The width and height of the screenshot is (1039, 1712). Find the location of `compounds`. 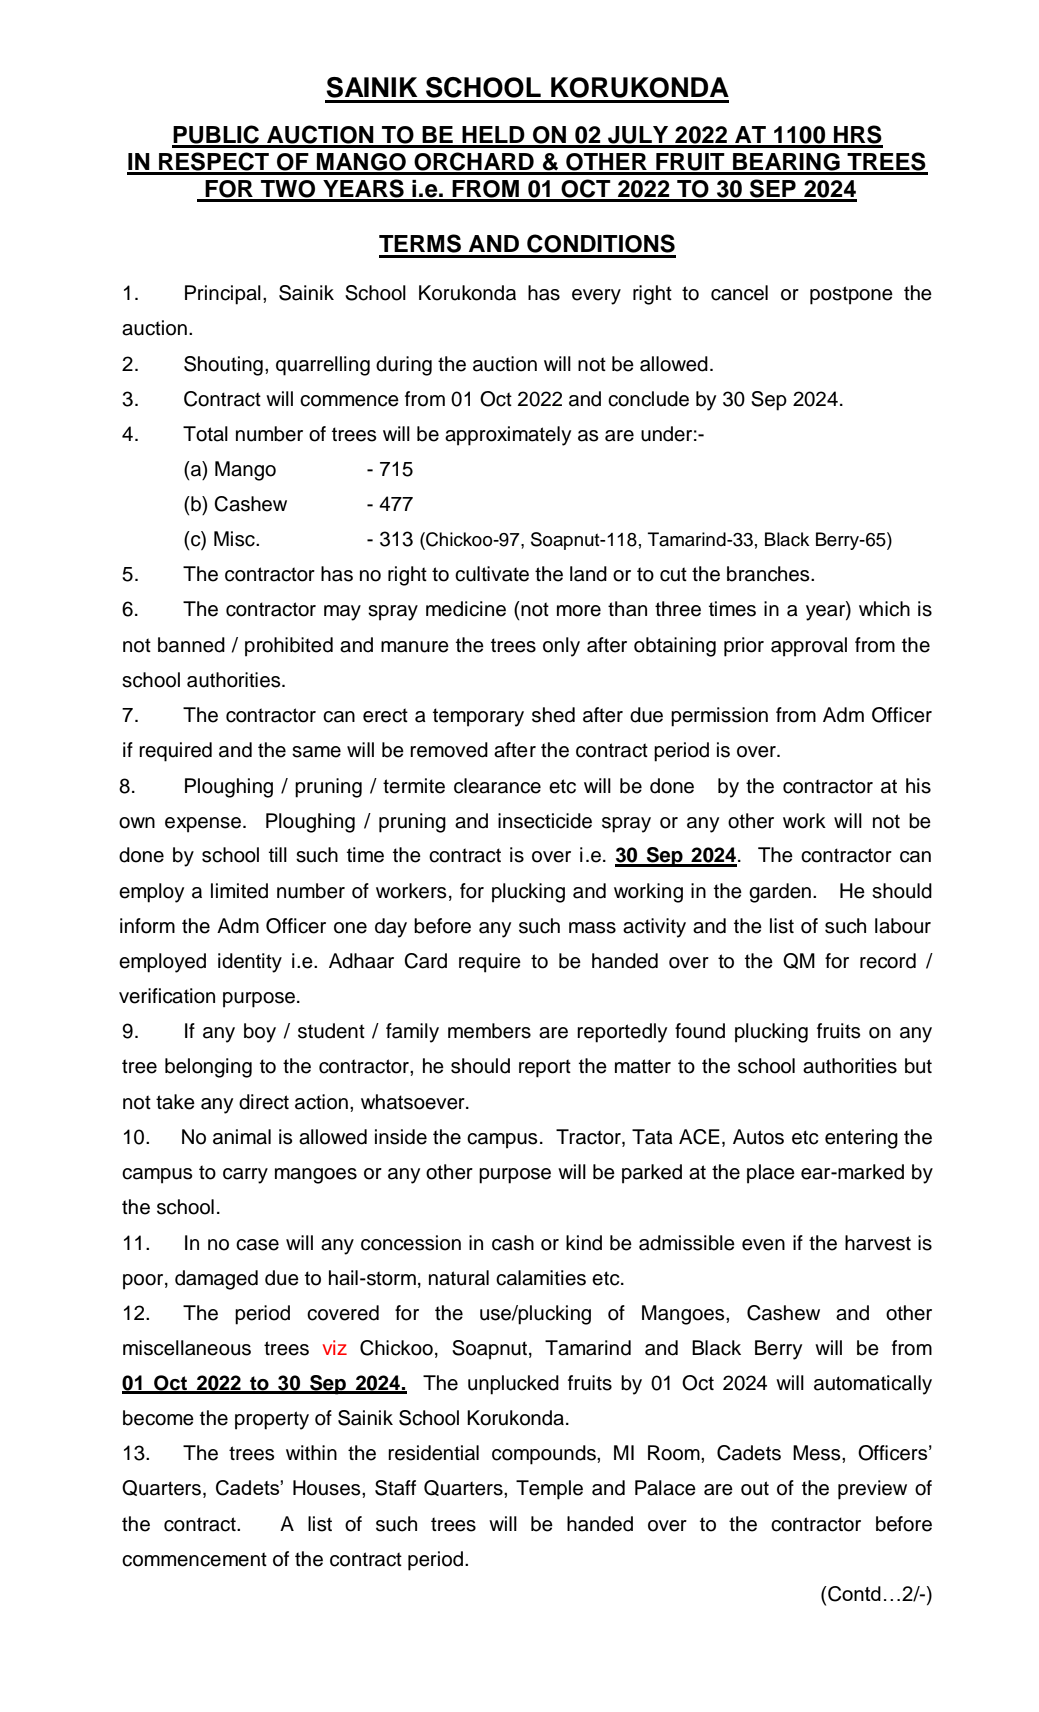

compounds is located at coordinates (545, 1455).
